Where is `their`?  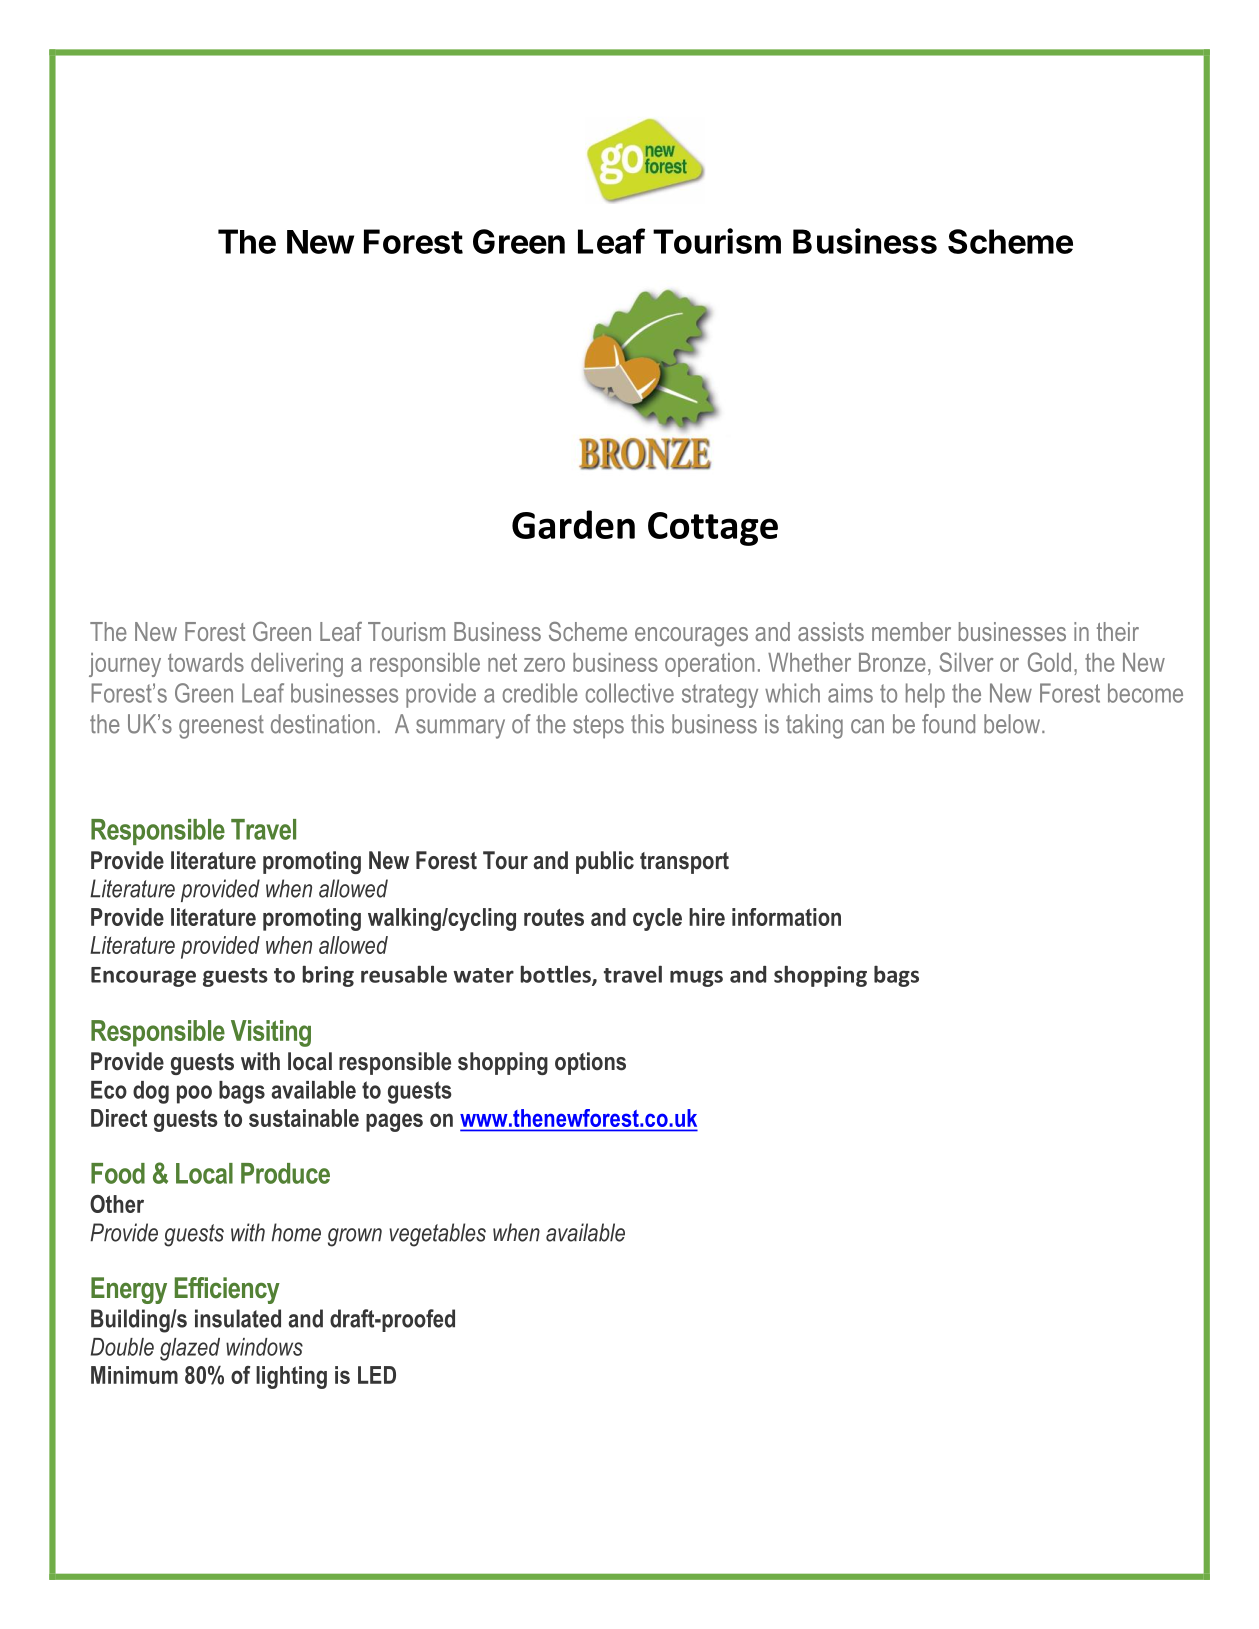
their is located at coordinates (1118, 631).
